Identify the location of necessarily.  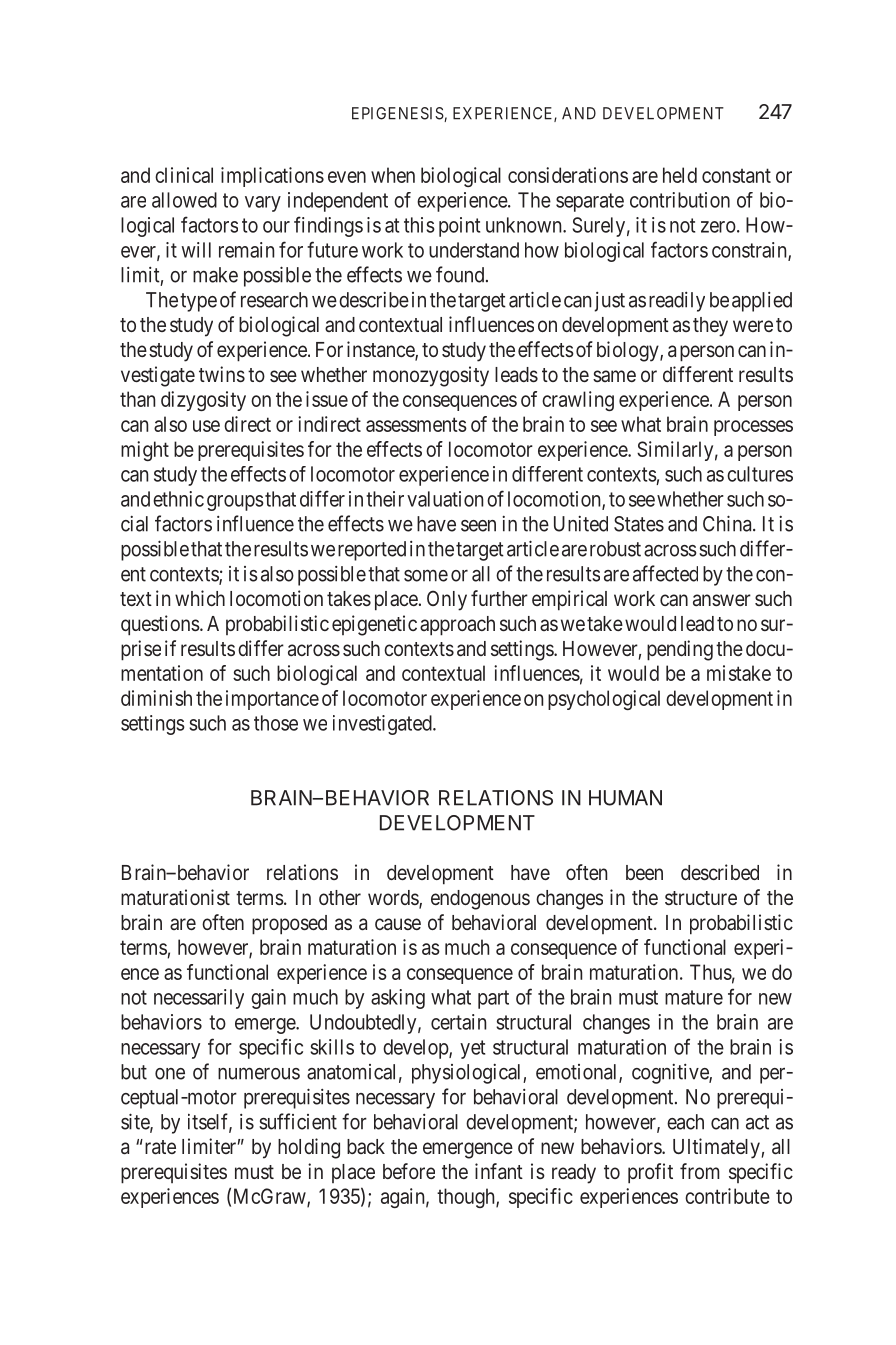
(199, 999).
